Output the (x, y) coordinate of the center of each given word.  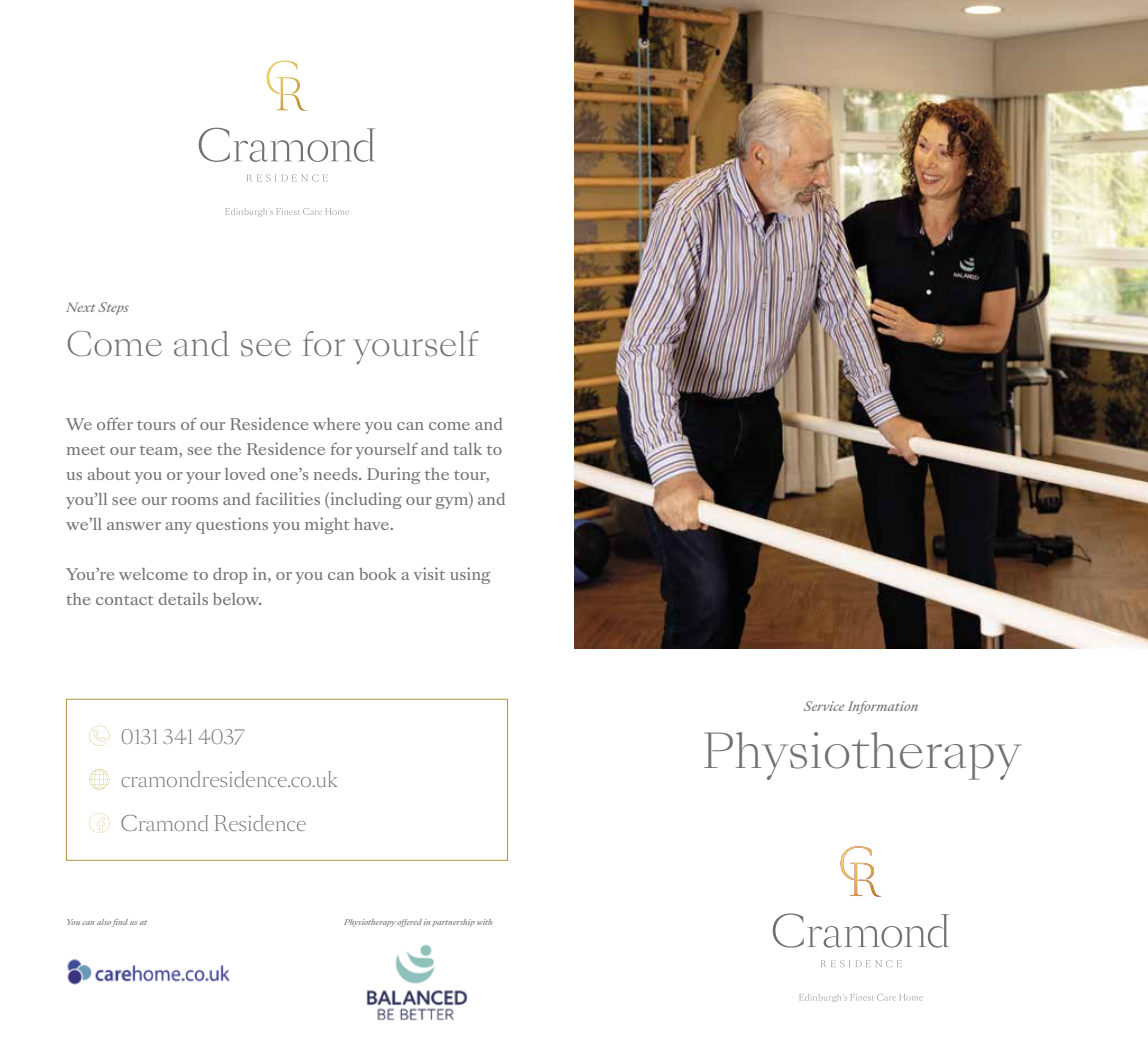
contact (124, 600)
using (470, 575)
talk (467, 449)
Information (883, 707)
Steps (113, 308)
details (183, 598)
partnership (453, 923)
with (484, 922)
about (108, 474)
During (393, 475)
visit (429, 573)
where (337, 424)
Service (824, 706)
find (120, 923)
